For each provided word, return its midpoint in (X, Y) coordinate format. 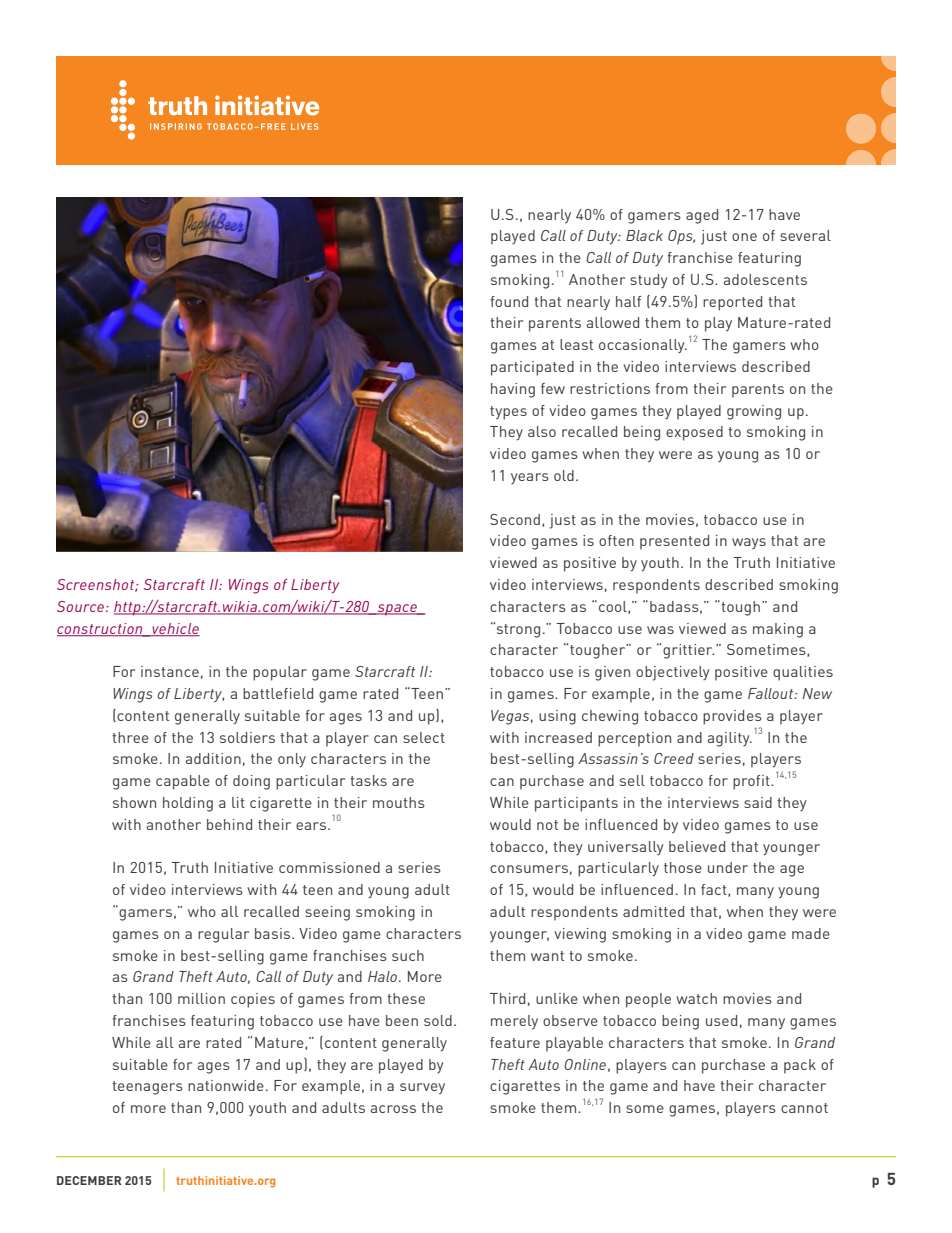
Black (644, 235)
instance (170, 671)
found (509, 301)
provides (732, 717)
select (424, 737)
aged (702, 216)
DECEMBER (89, 1180)
